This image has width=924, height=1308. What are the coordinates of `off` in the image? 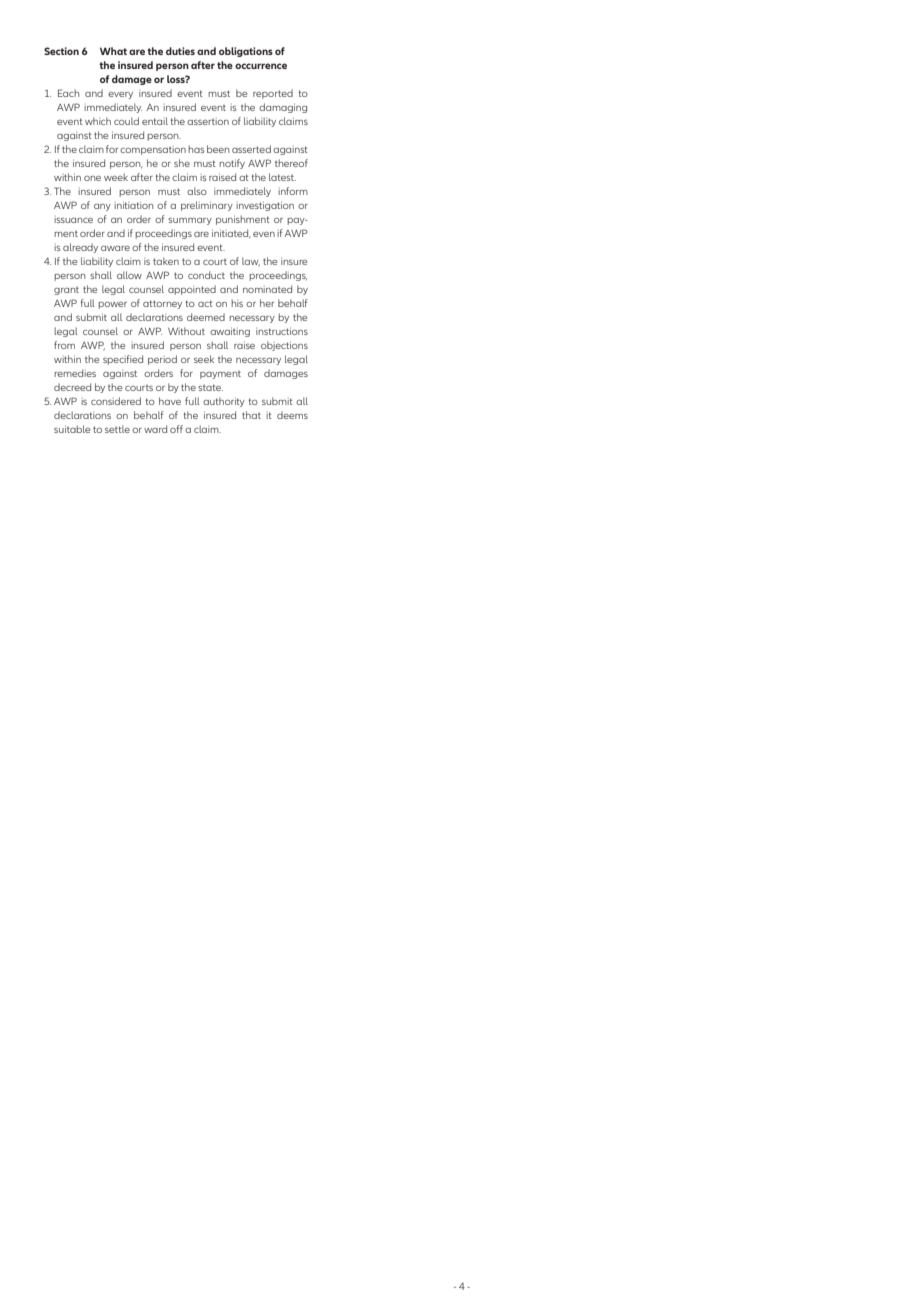 It's located at (176, 429).
